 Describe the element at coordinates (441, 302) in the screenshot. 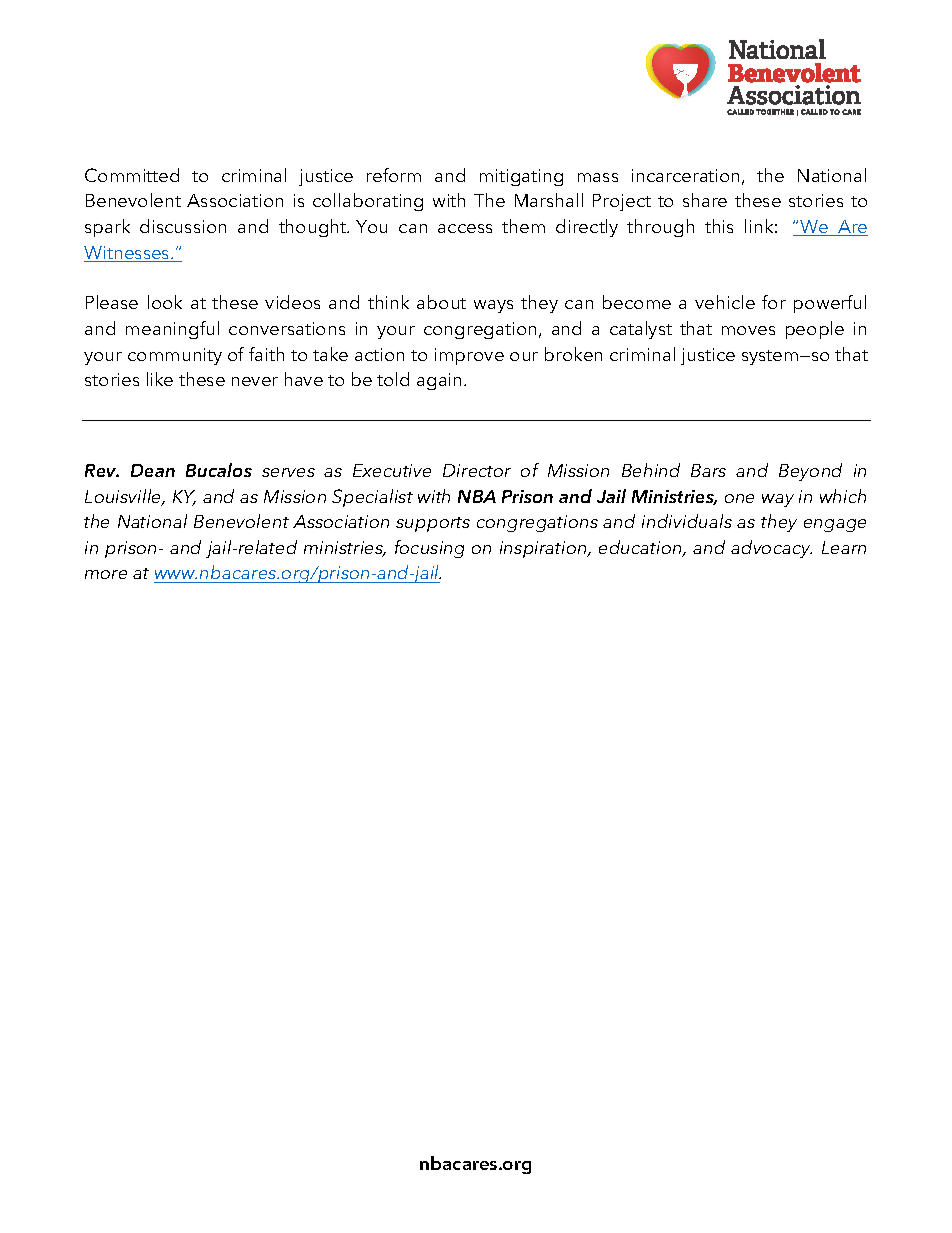

I see `about` at that location.
